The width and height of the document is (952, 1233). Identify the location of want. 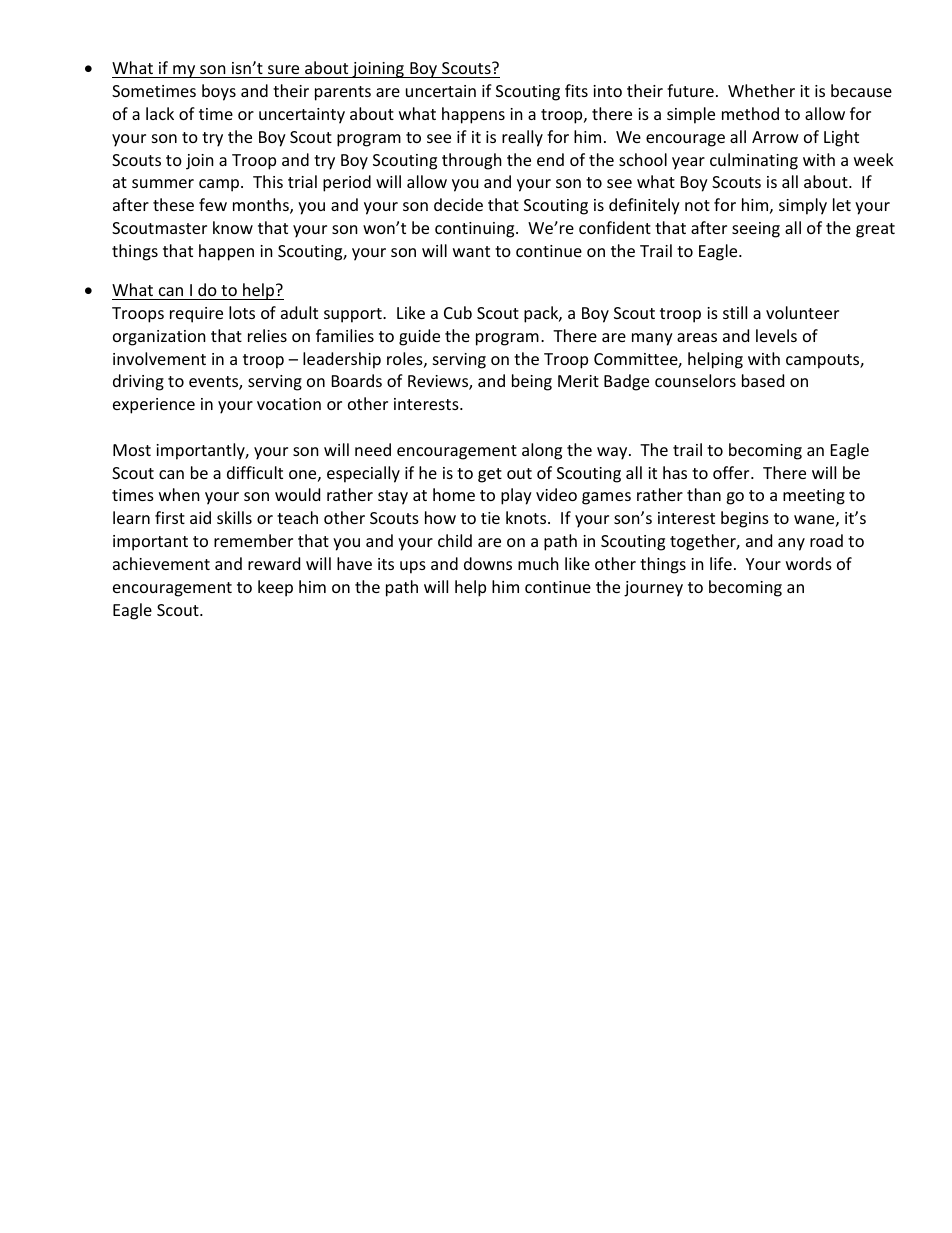
(471, 251).
